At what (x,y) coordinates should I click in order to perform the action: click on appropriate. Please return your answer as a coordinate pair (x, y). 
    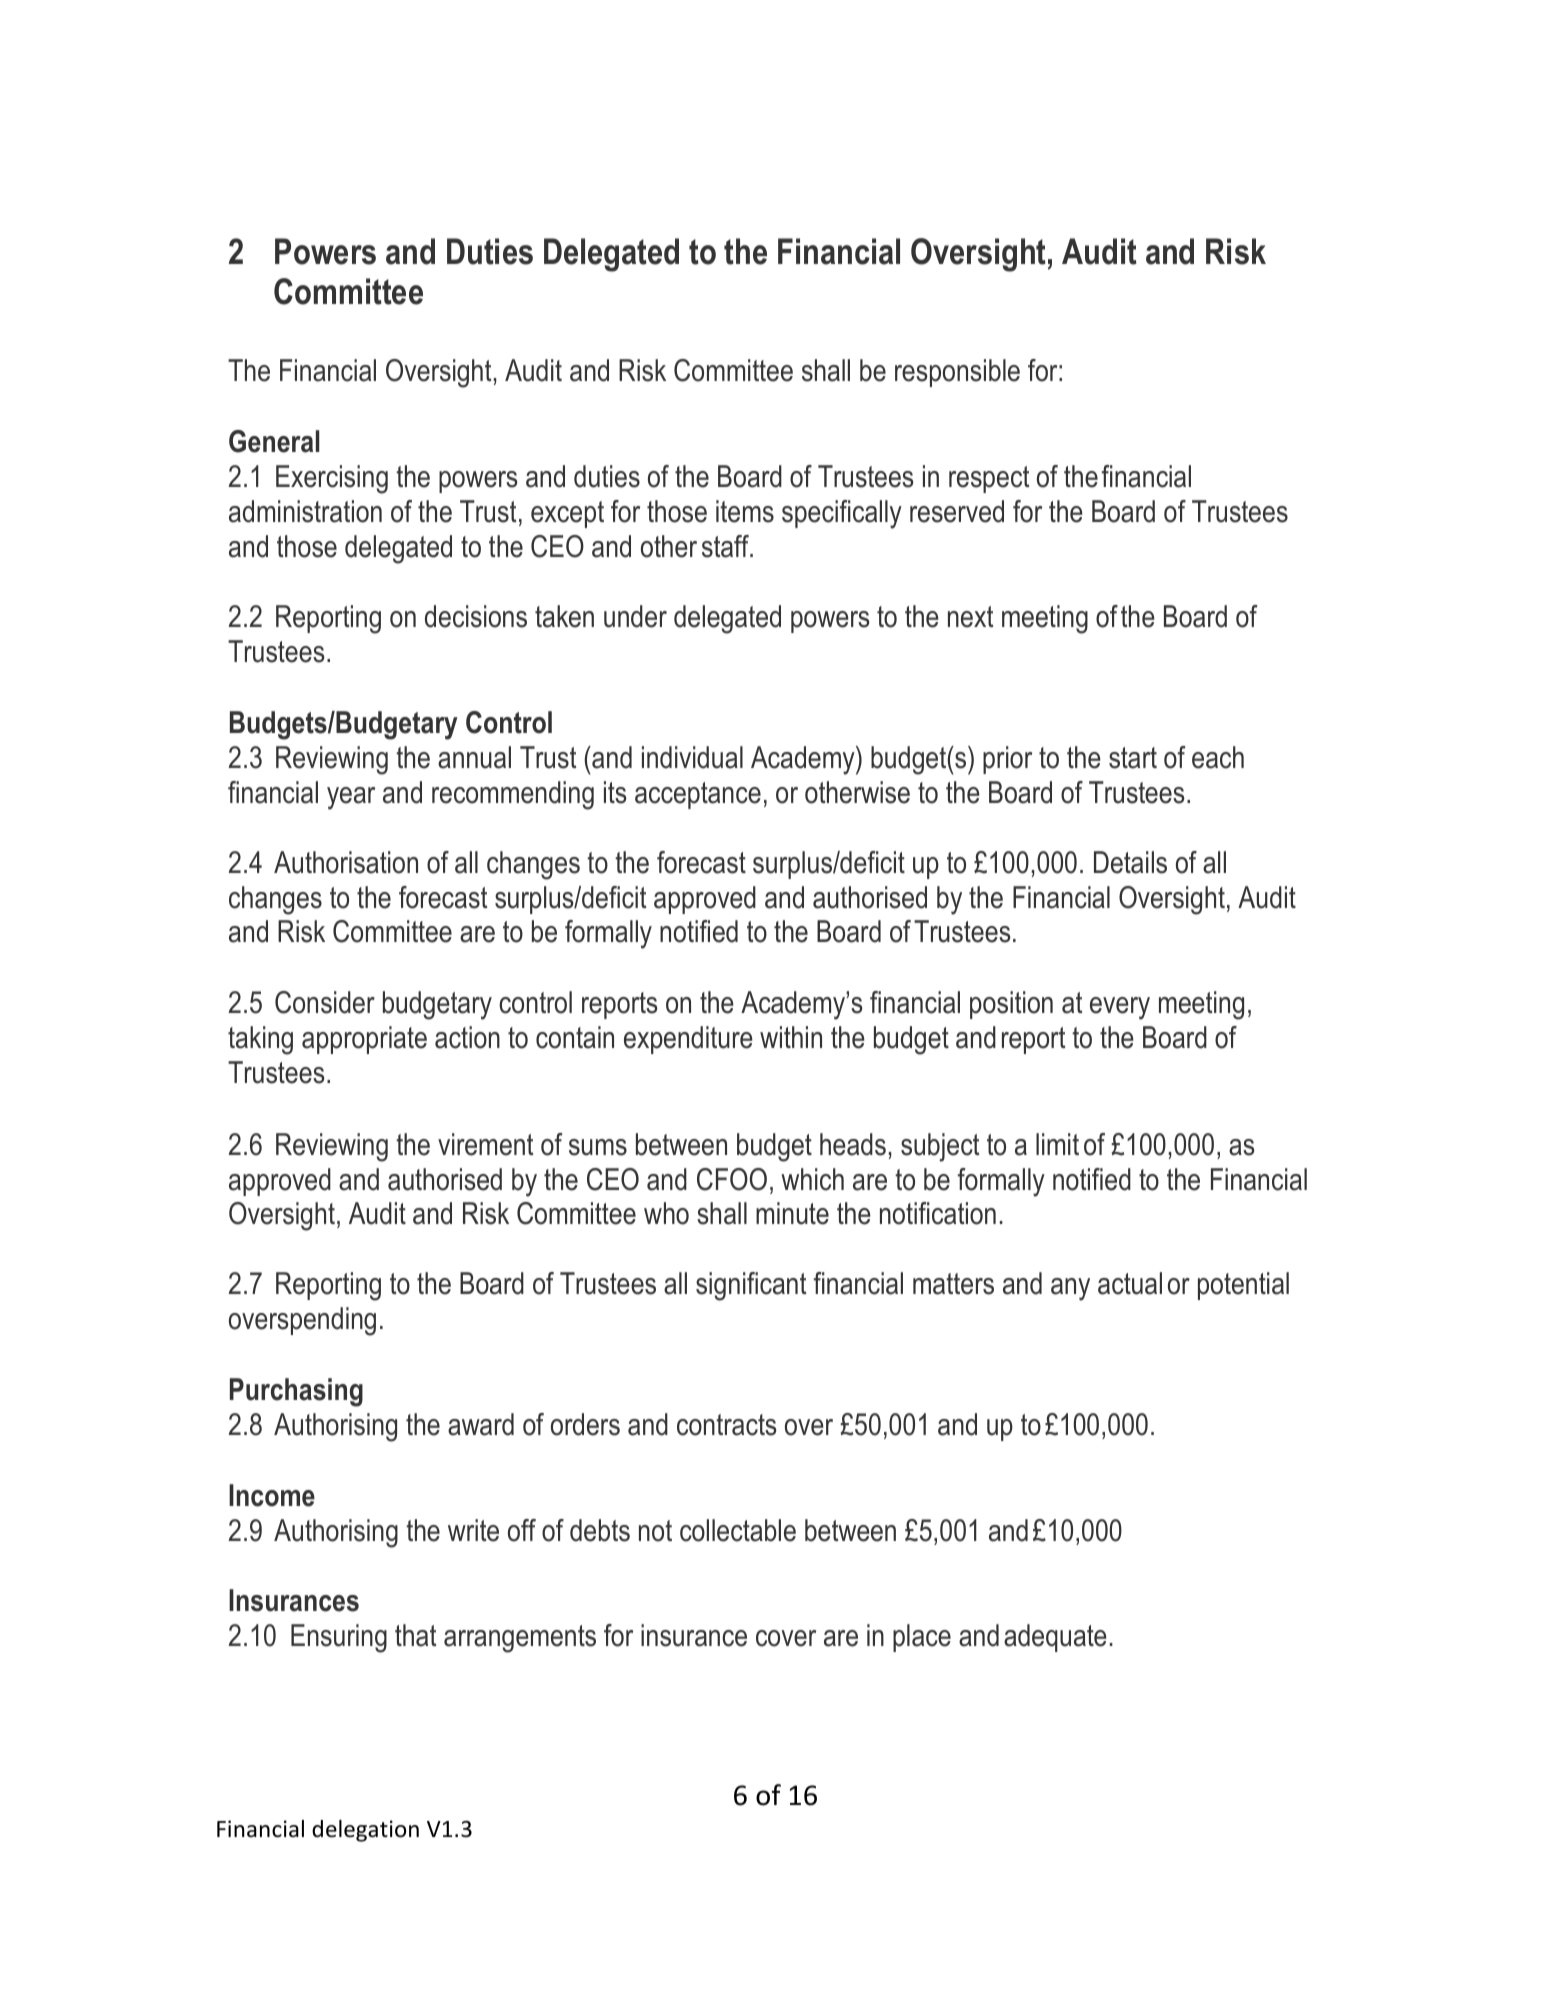
    Looking at the image, I should click on (364, 1040).
